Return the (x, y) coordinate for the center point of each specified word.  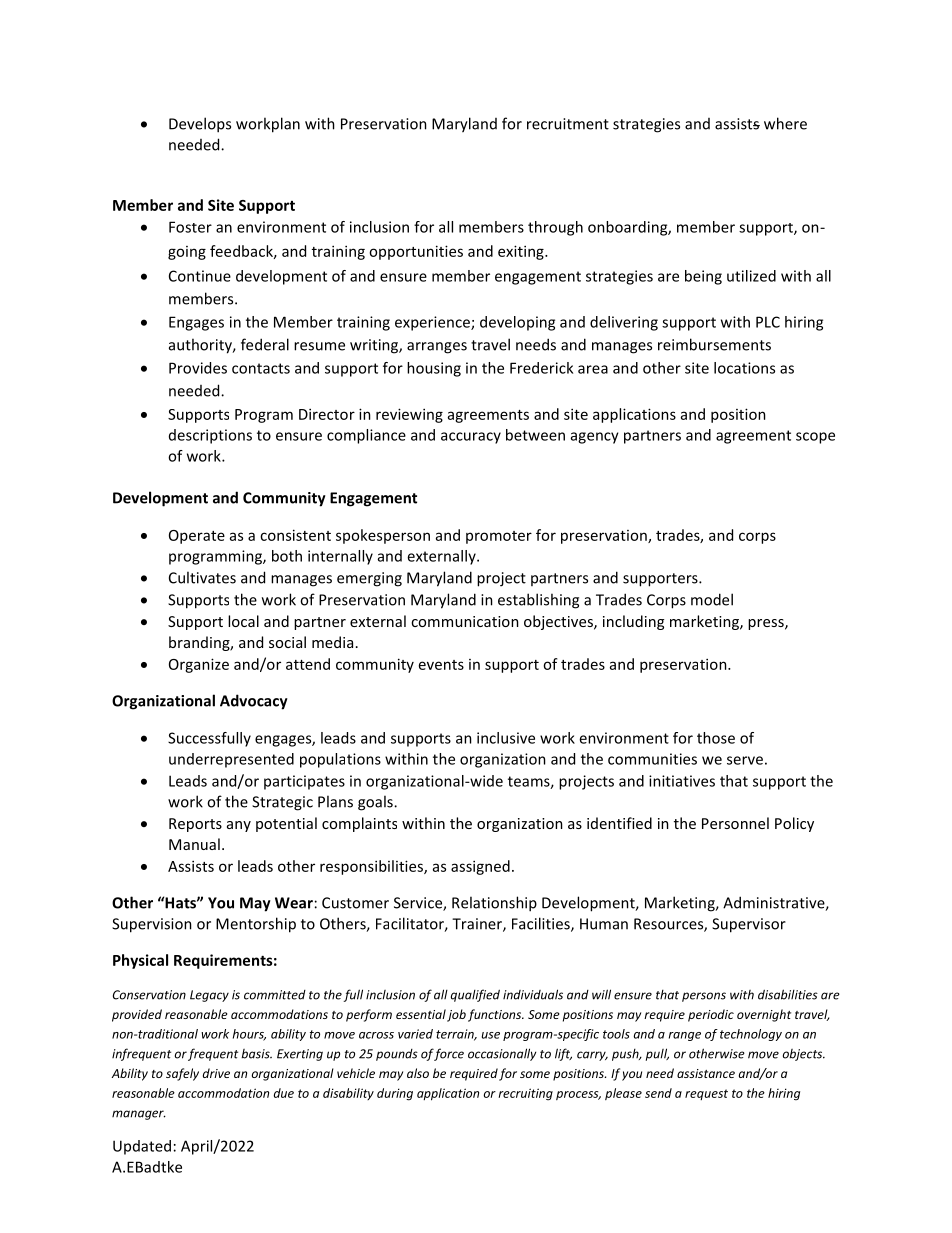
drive (216, 1073)
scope (815, 438)
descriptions (210, 436)
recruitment (568, 124)
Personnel (735, 823)
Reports (195, 825)
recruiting (525, 1094)
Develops (200, 125)
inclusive (506, 738)
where (785, 123)
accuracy (471, 438)
